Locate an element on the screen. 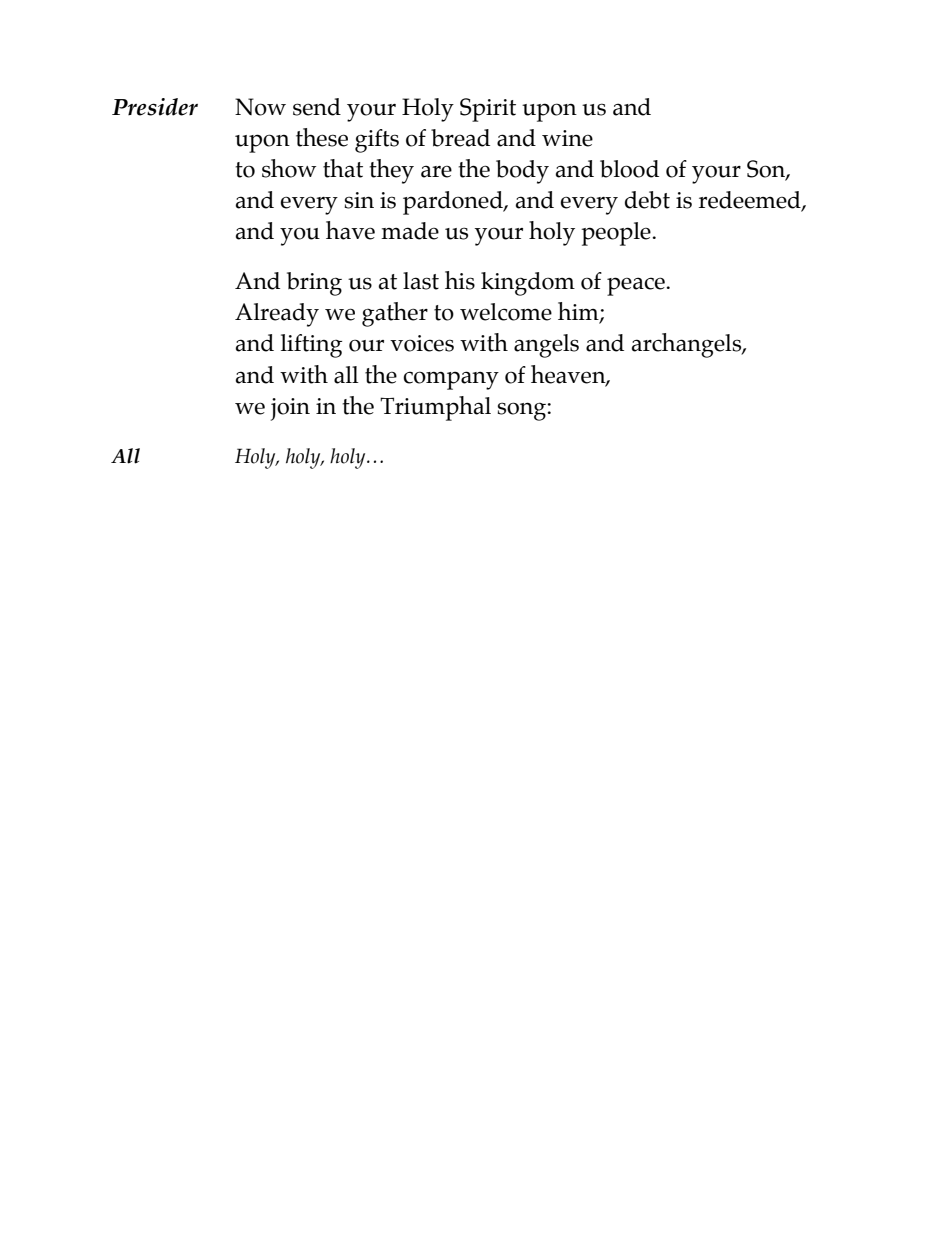 The image size is (952, 1233). send is located at coordinates (317, 107).
